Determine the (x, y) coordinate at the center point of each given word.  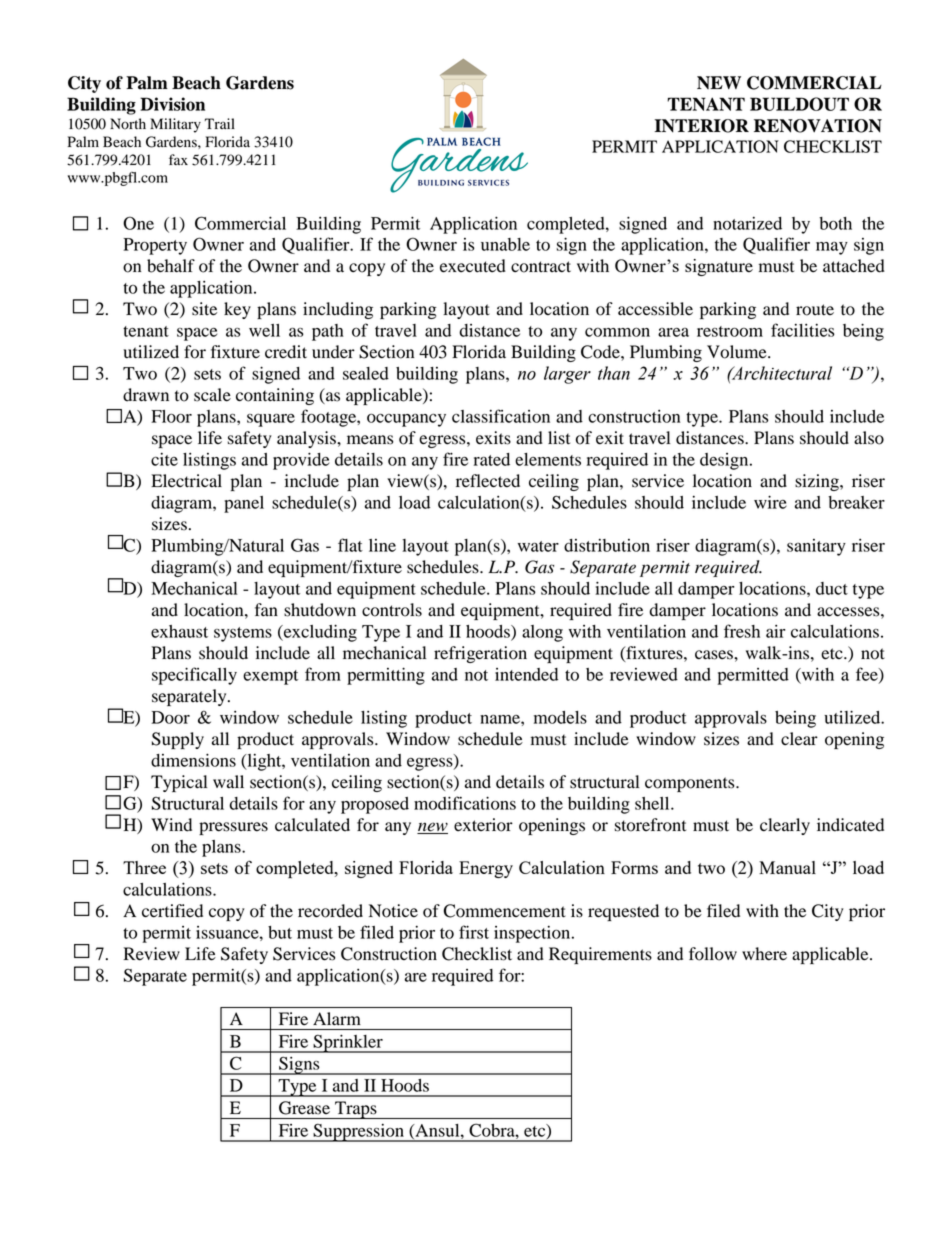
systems (243, 634)
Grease (304, 1108)
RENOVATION (818, 126)
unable (505, 244)
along (542, 633)
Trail (220, 123)
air (776, 631)
